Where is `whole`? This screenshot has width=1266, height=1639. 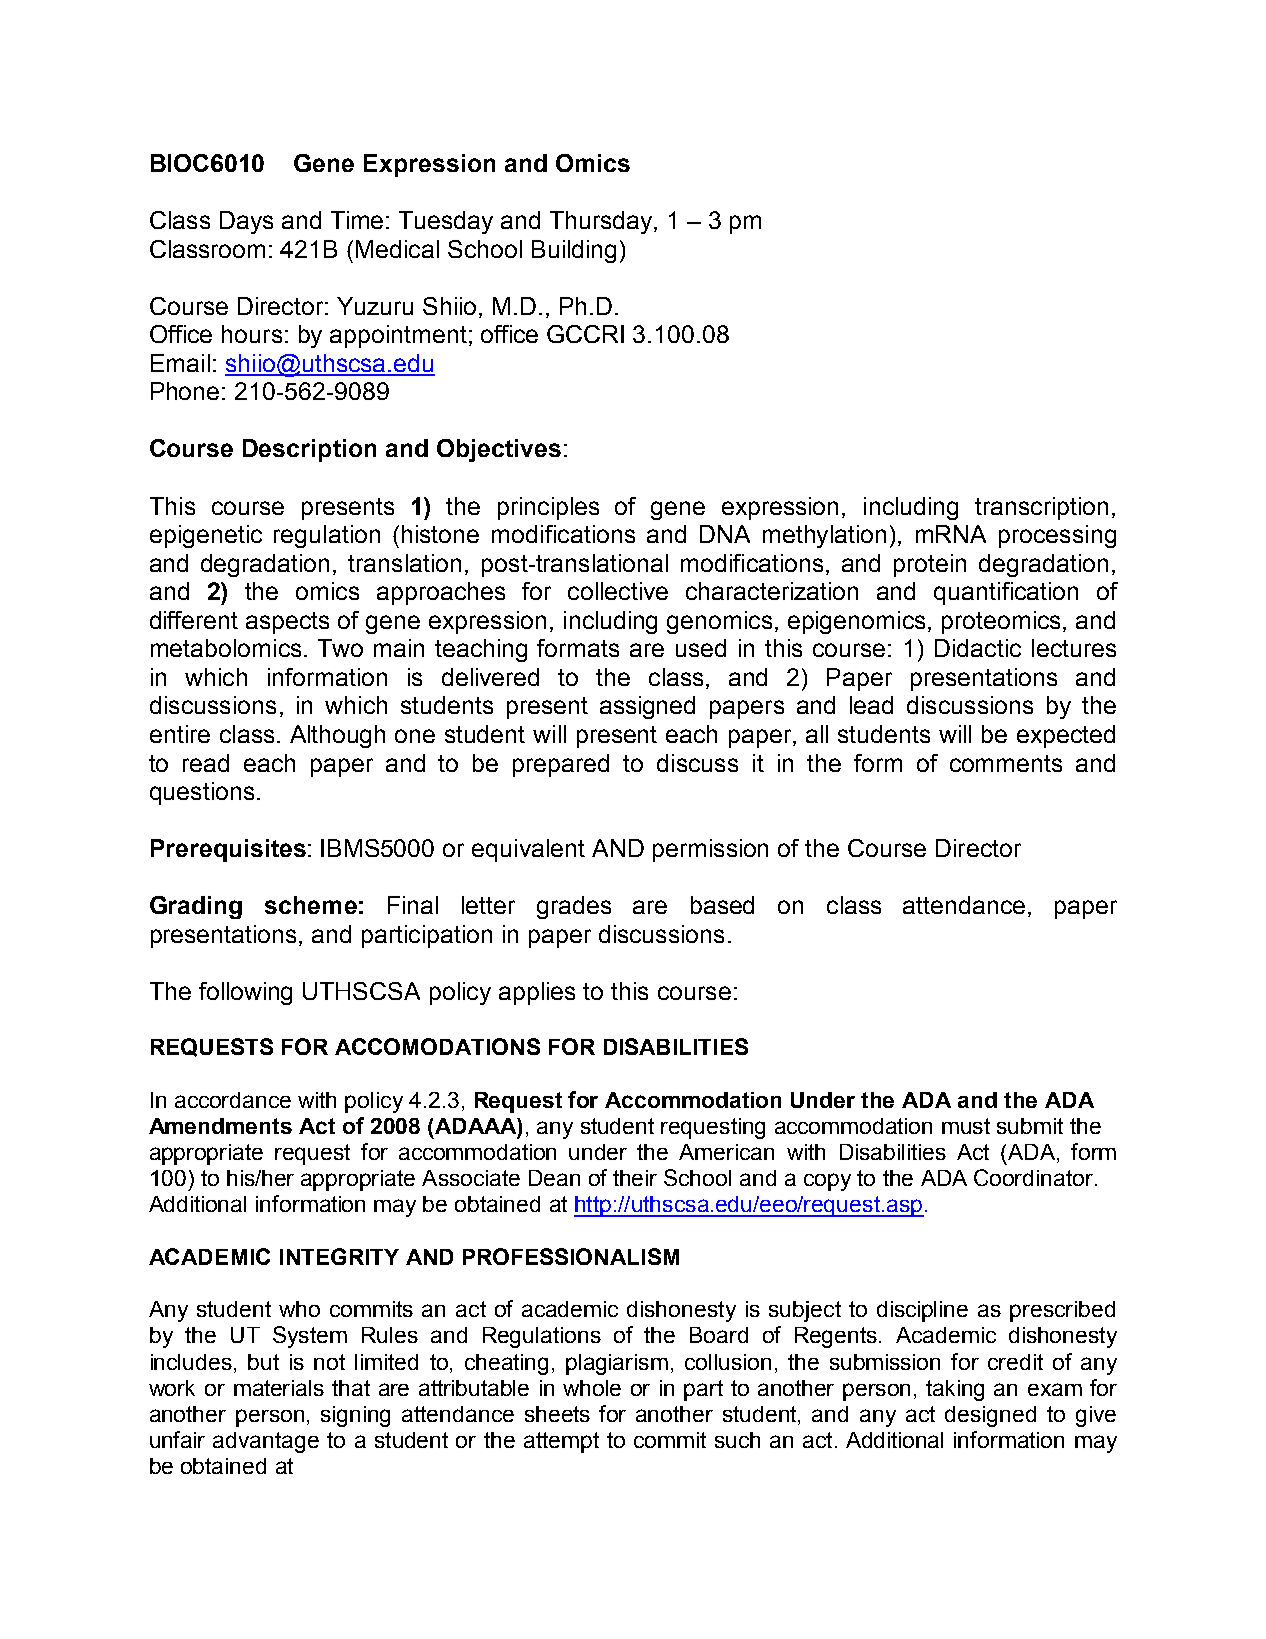 whole is located at coordinates (592, 1388).
